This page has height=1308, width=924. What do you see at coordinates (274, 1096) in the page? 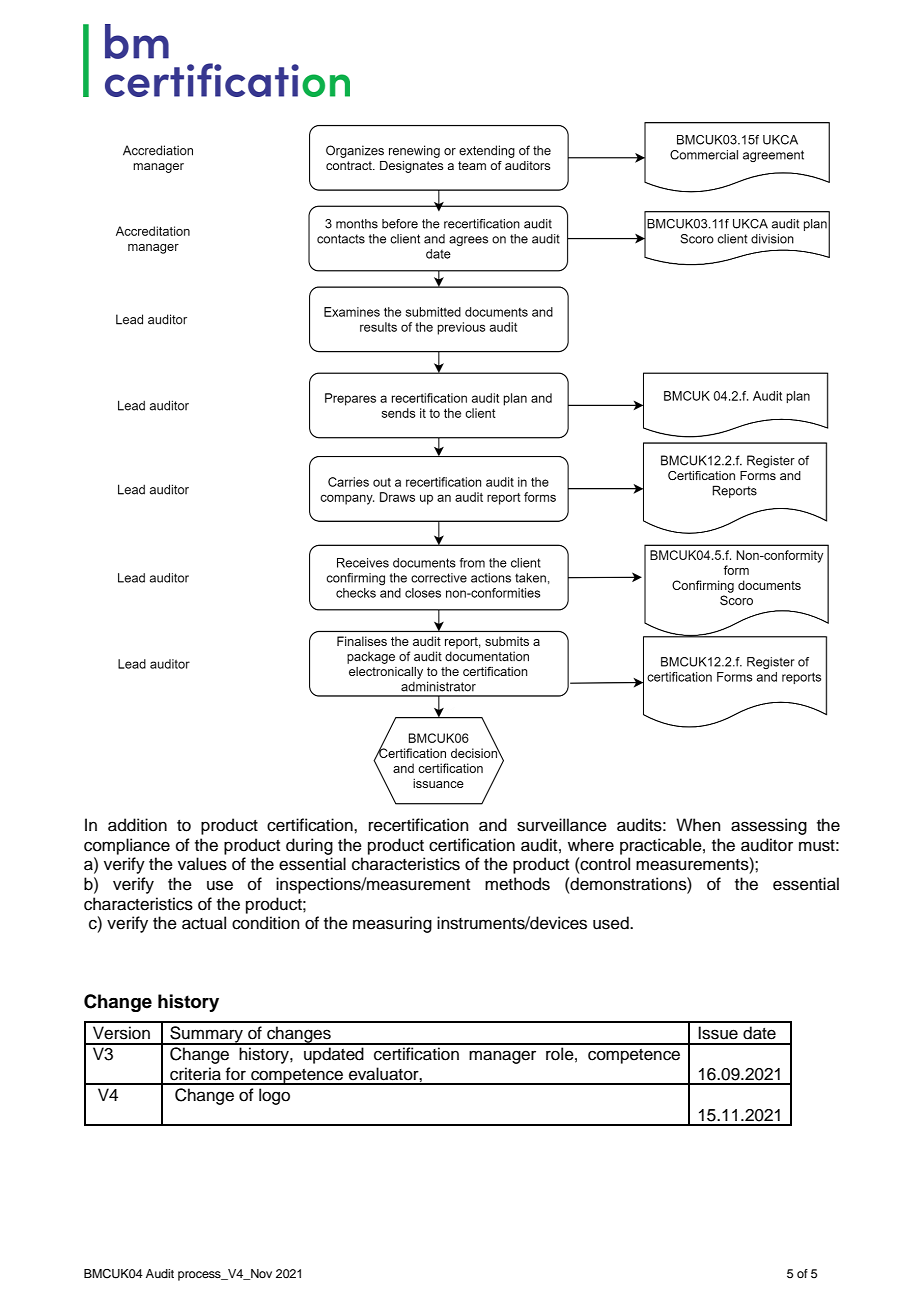
I see `logo` at bounding box center [274, 1096].
